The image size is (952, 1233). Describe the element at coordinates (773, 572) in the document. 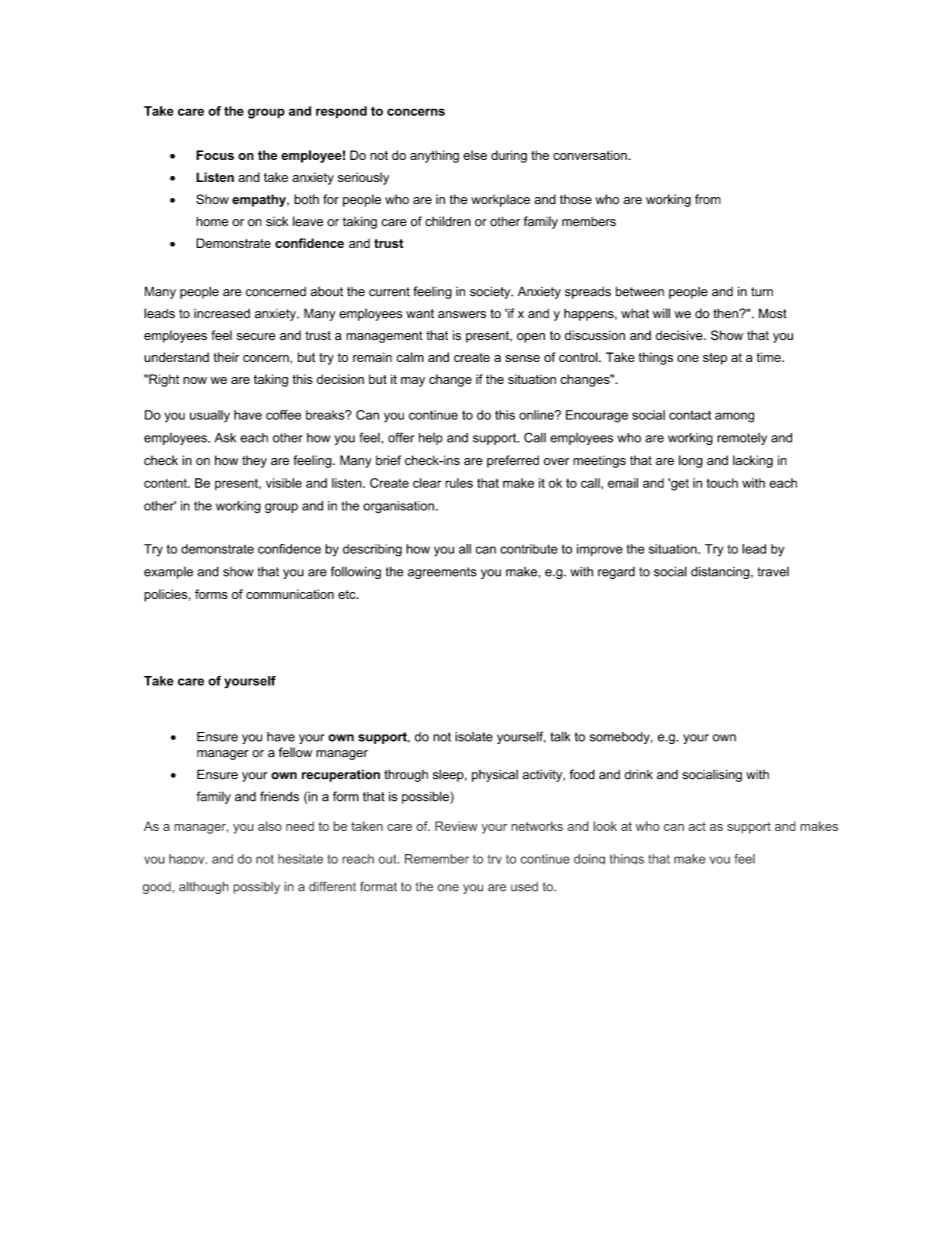

I see `travel` at that location.
